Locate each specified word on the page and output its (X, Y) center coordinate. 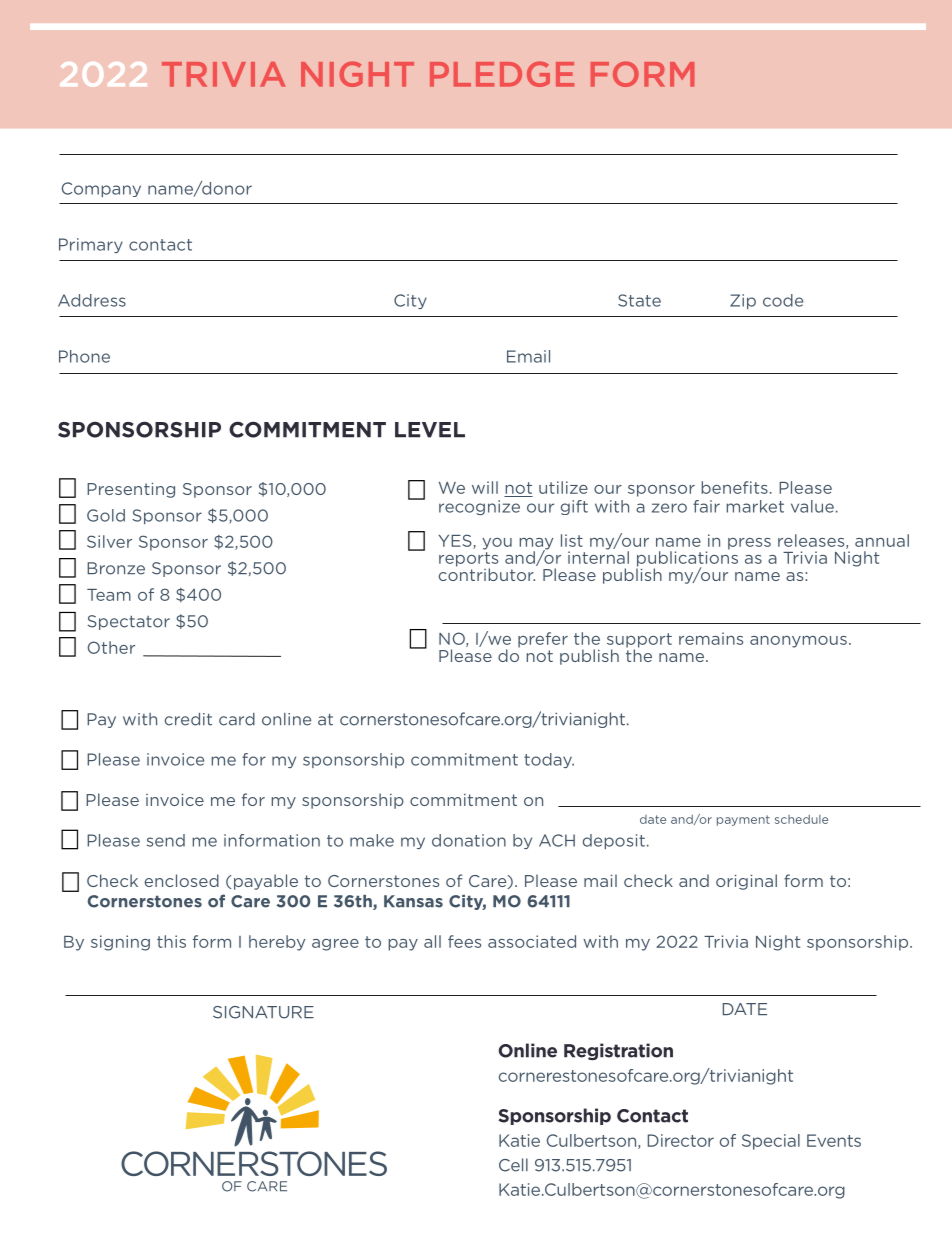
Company (101, 189)
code (783, 300)
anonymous (798, 642)
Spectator (128, 622)
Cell (513, 1165)
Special (771, 1142)
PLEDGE (502, 74)
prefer (543, 640)
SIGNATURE (263, 1012)
